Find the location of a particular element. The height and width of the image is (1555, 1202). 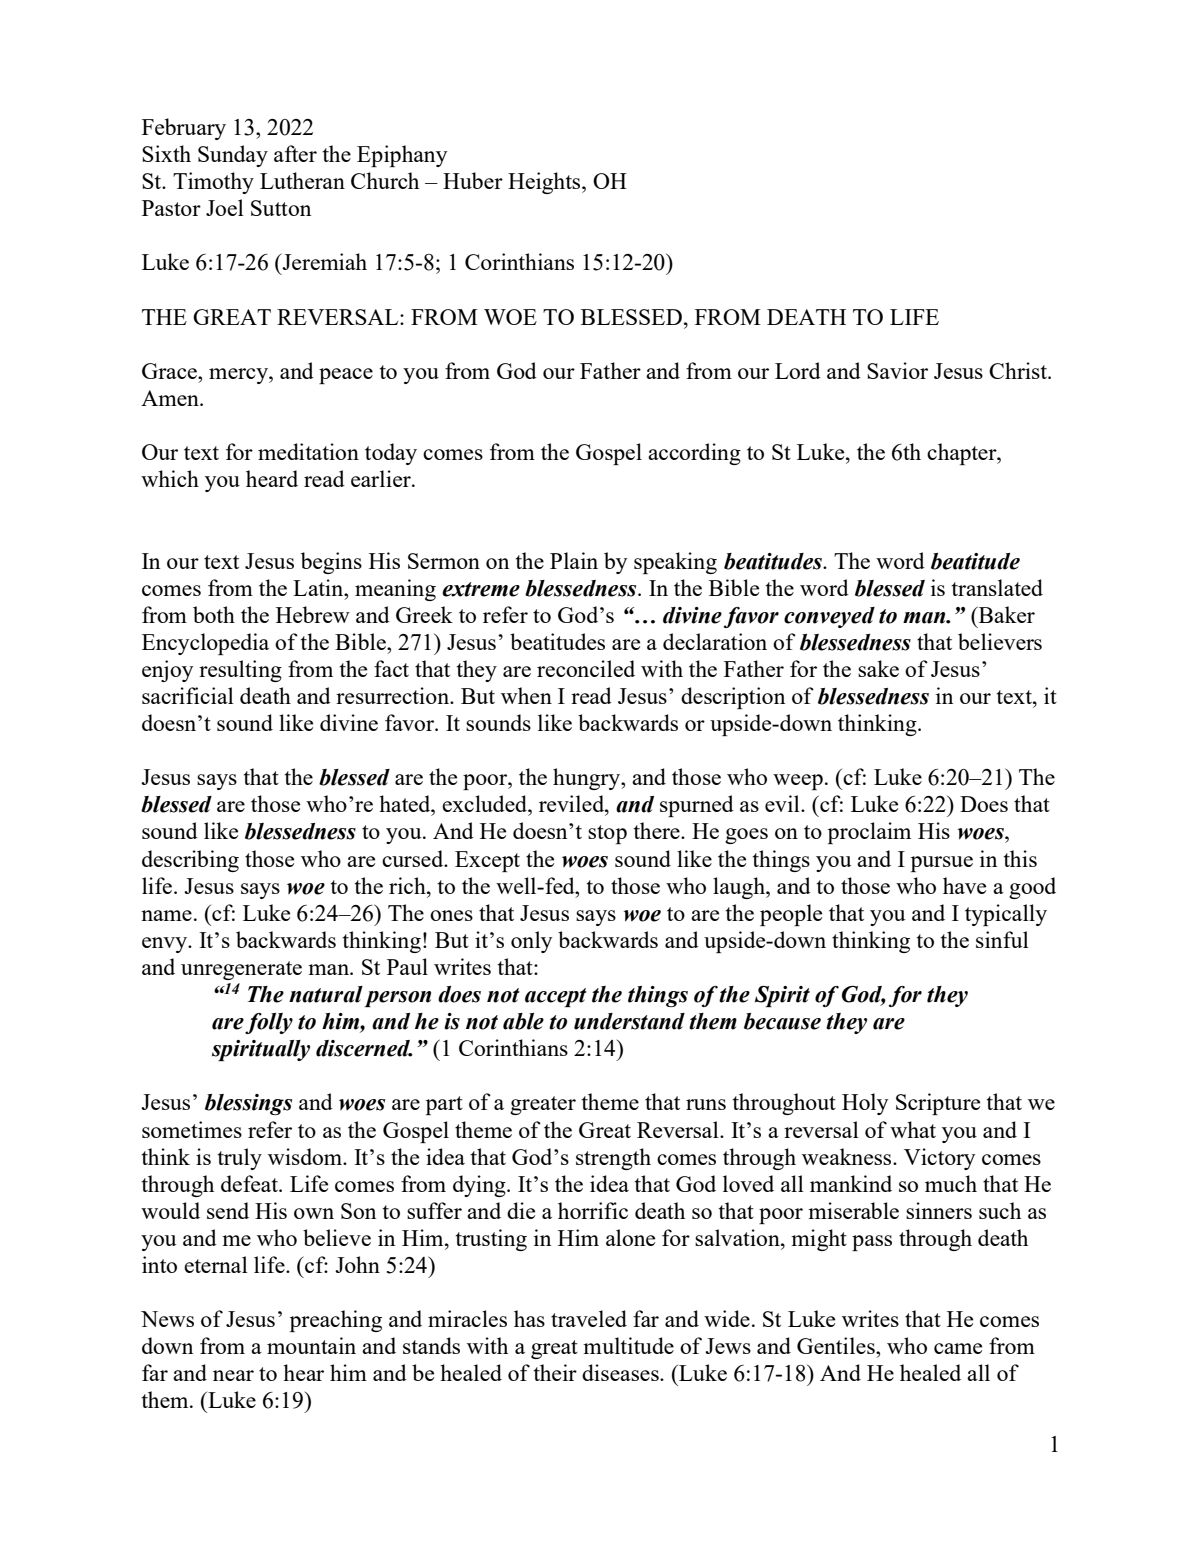

Savior is located at coordinates (897, 370).
